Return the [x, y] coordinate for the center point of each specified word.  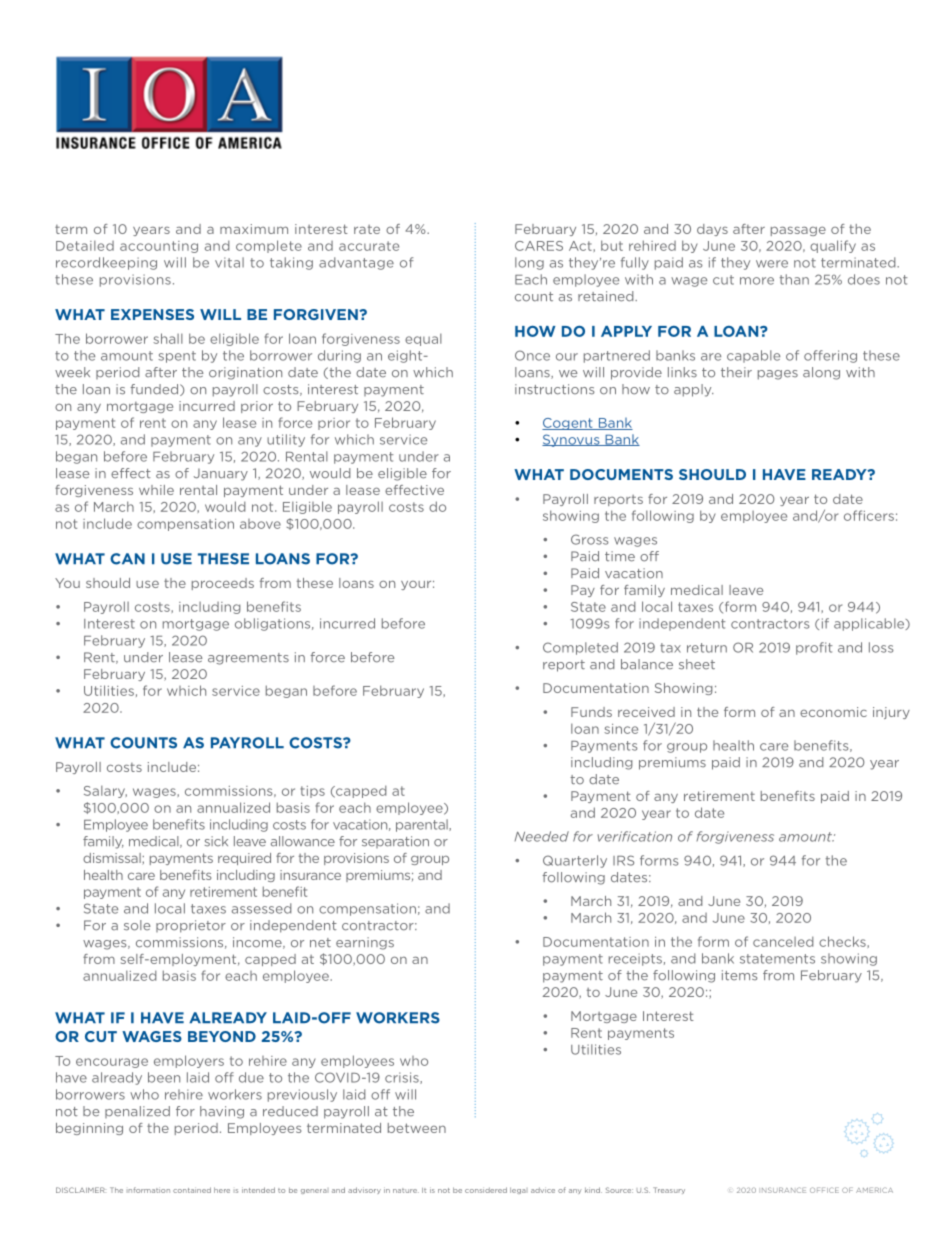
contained [192, 1190]
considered [486, 1190]
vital [229, 262]
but [612, 245]
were [772, 264]
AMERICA [874, 1190]
